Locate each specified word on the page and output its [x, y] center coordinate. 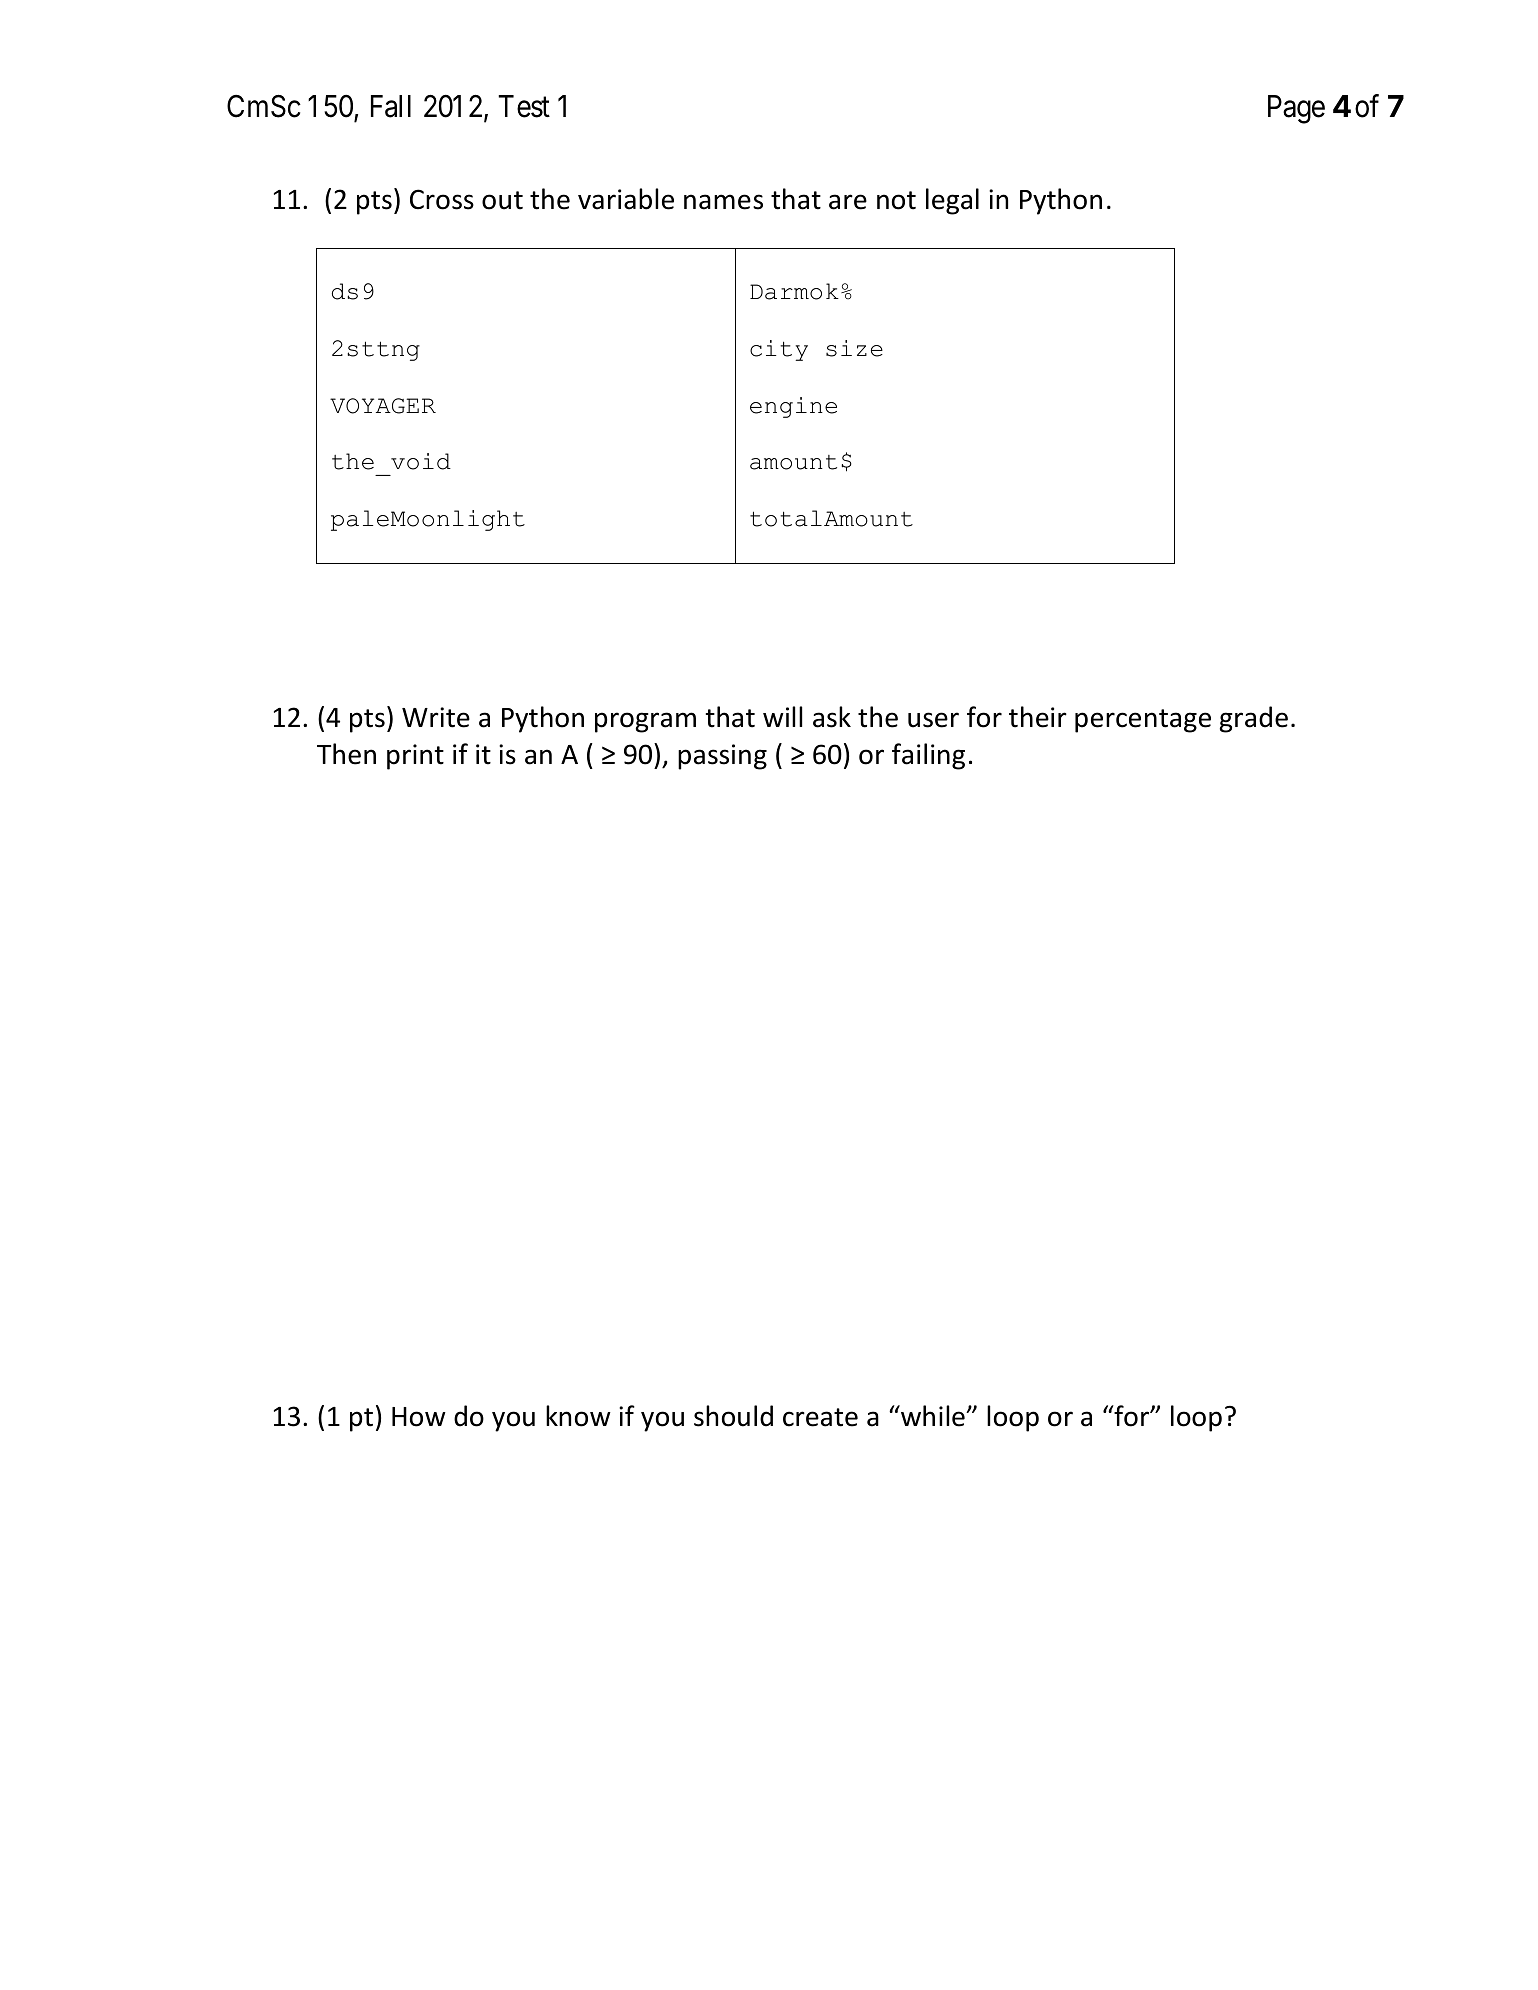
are [848, 202]
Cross [442, 199]
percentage [1143, 721]
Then [346, 754]
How [419, 1417]
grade [1254, 719]
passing [722, 757]
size [854, 348]
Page [1296, 109]
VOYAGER [383, 406]
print [415, 757]
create [820, 1417]
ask [832, 717]
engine [793, 407]
